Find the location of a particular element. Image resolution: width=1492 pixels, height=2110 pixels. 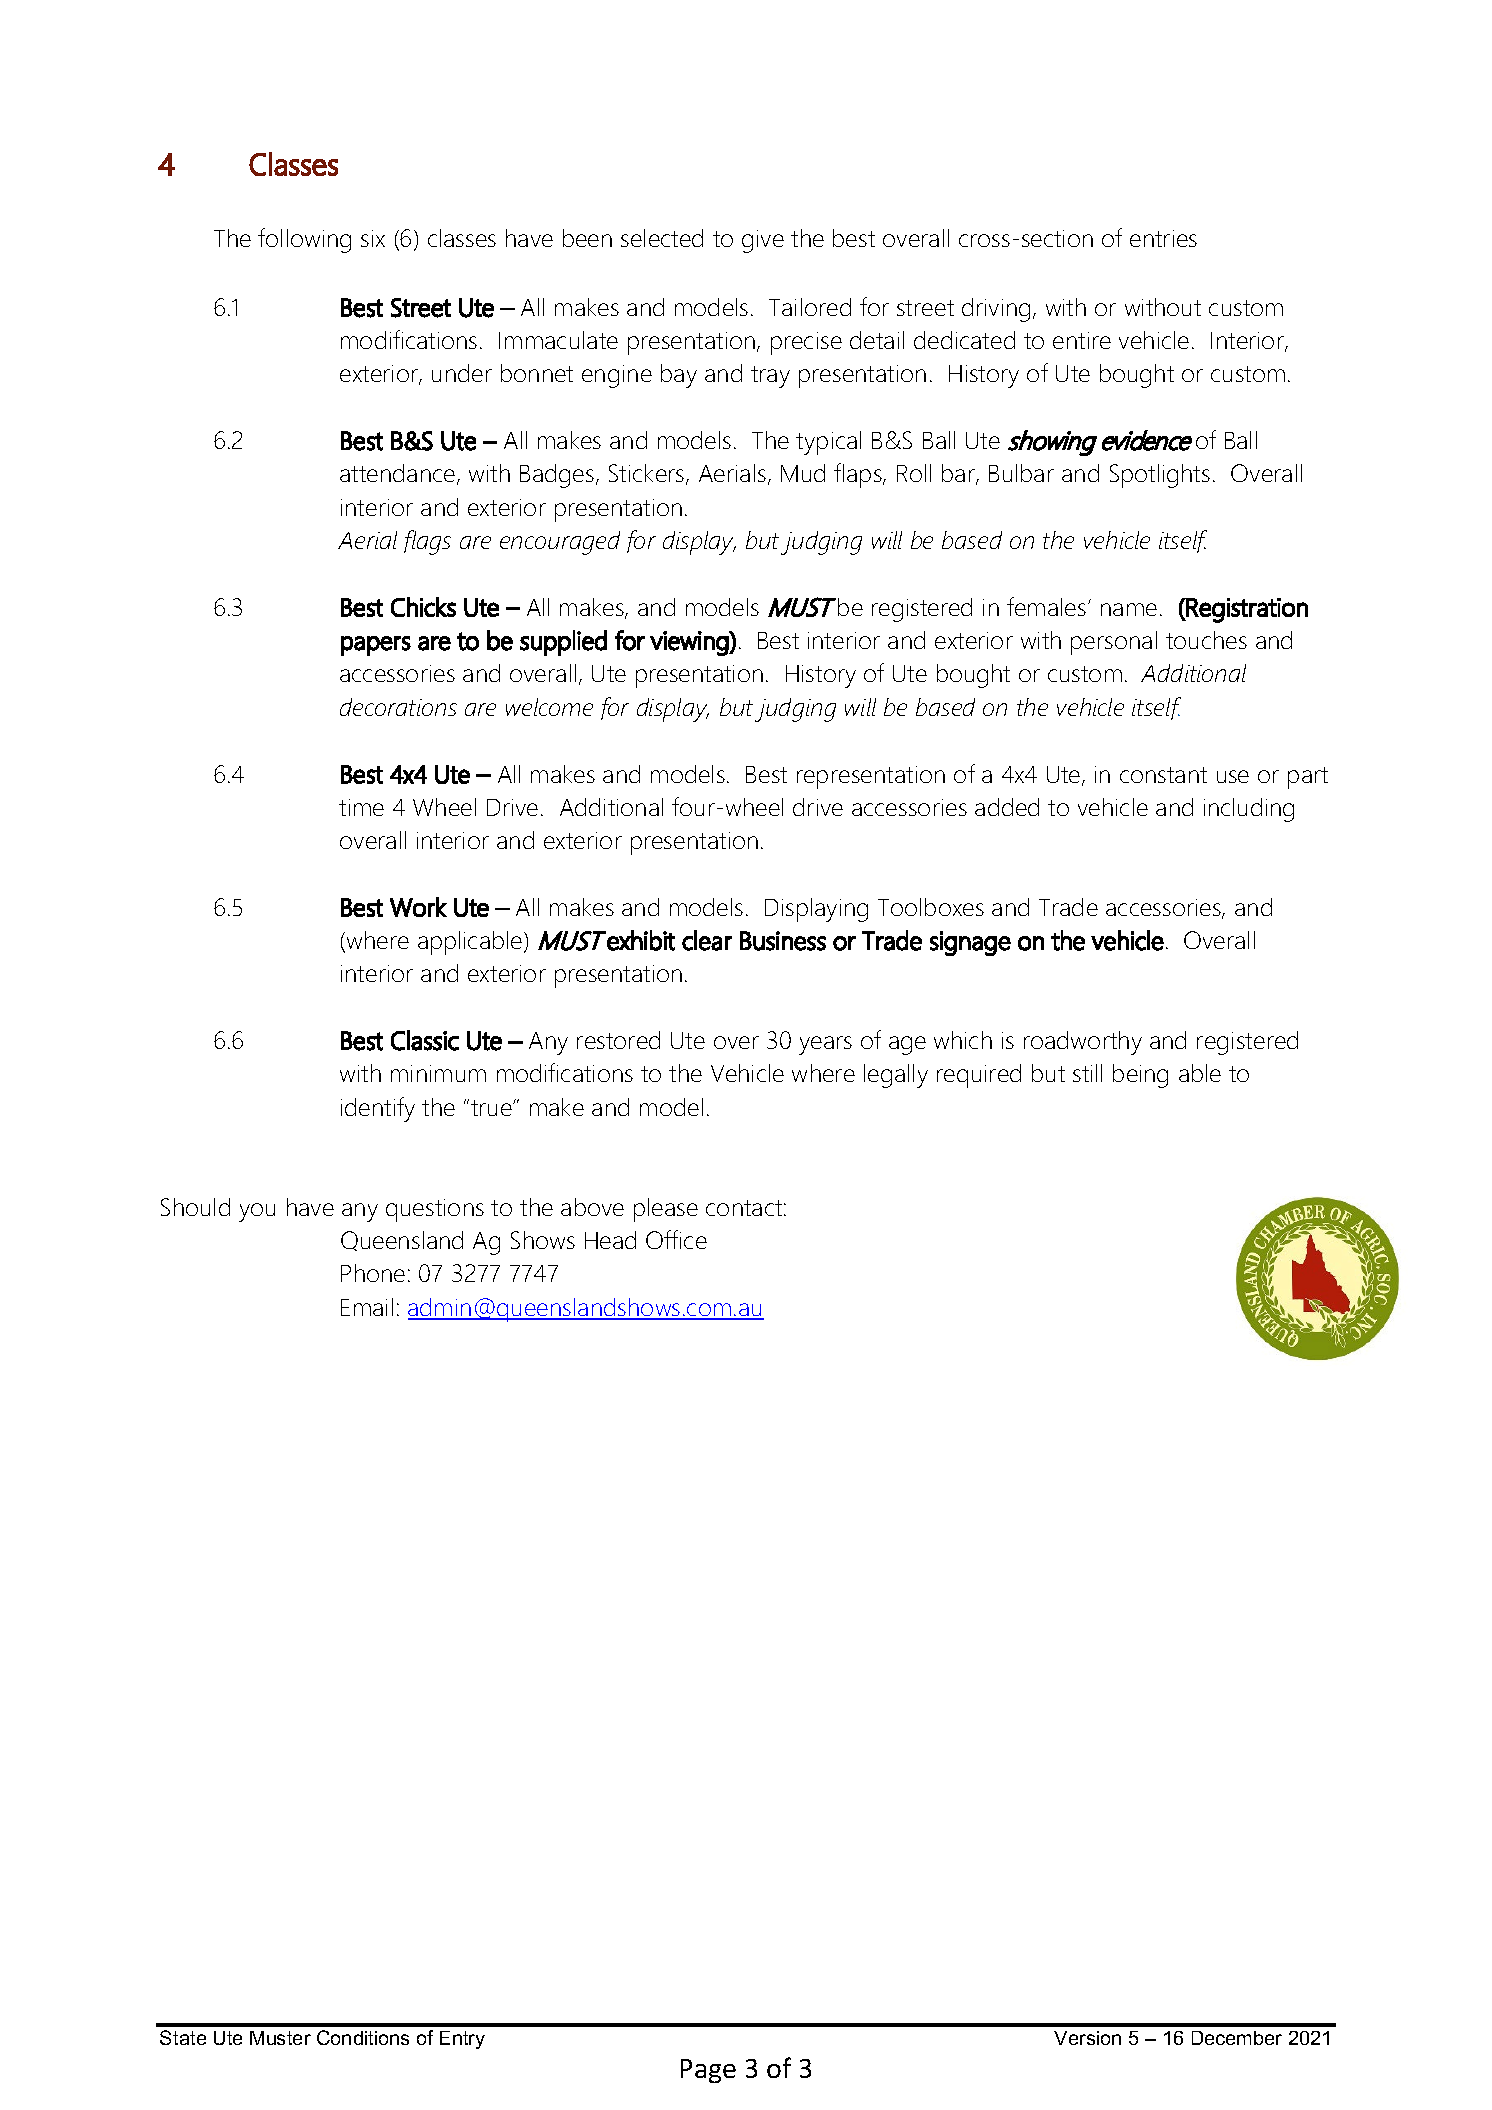

being is located at coordinates (1140, 1076).
